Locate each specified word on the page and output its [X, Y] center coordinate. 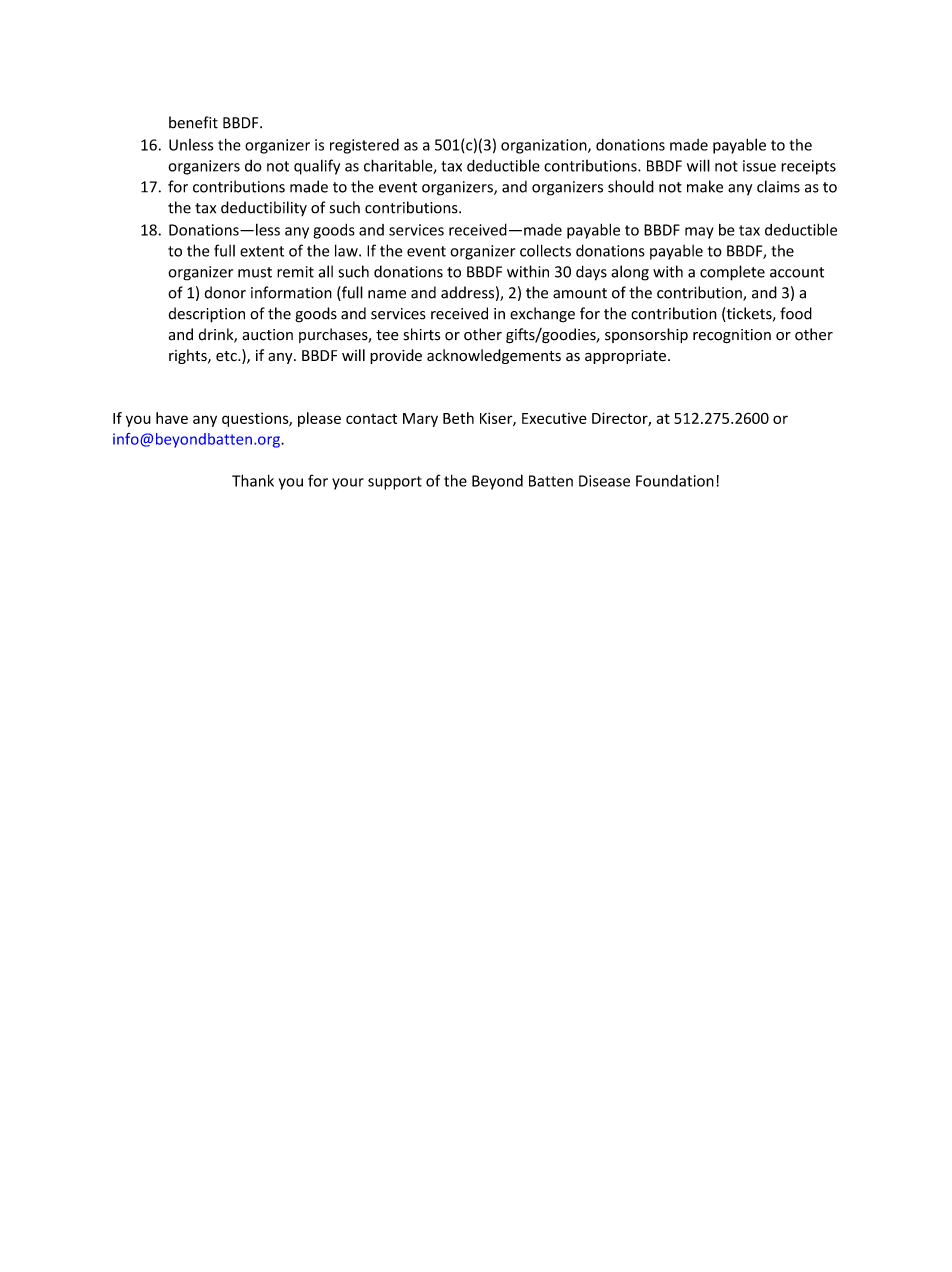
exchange [542, 315]
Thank [253, 480]
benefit [193, 122]
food [796, 313]
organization [545, 146]
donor [225, 292]
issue [759, 166]
